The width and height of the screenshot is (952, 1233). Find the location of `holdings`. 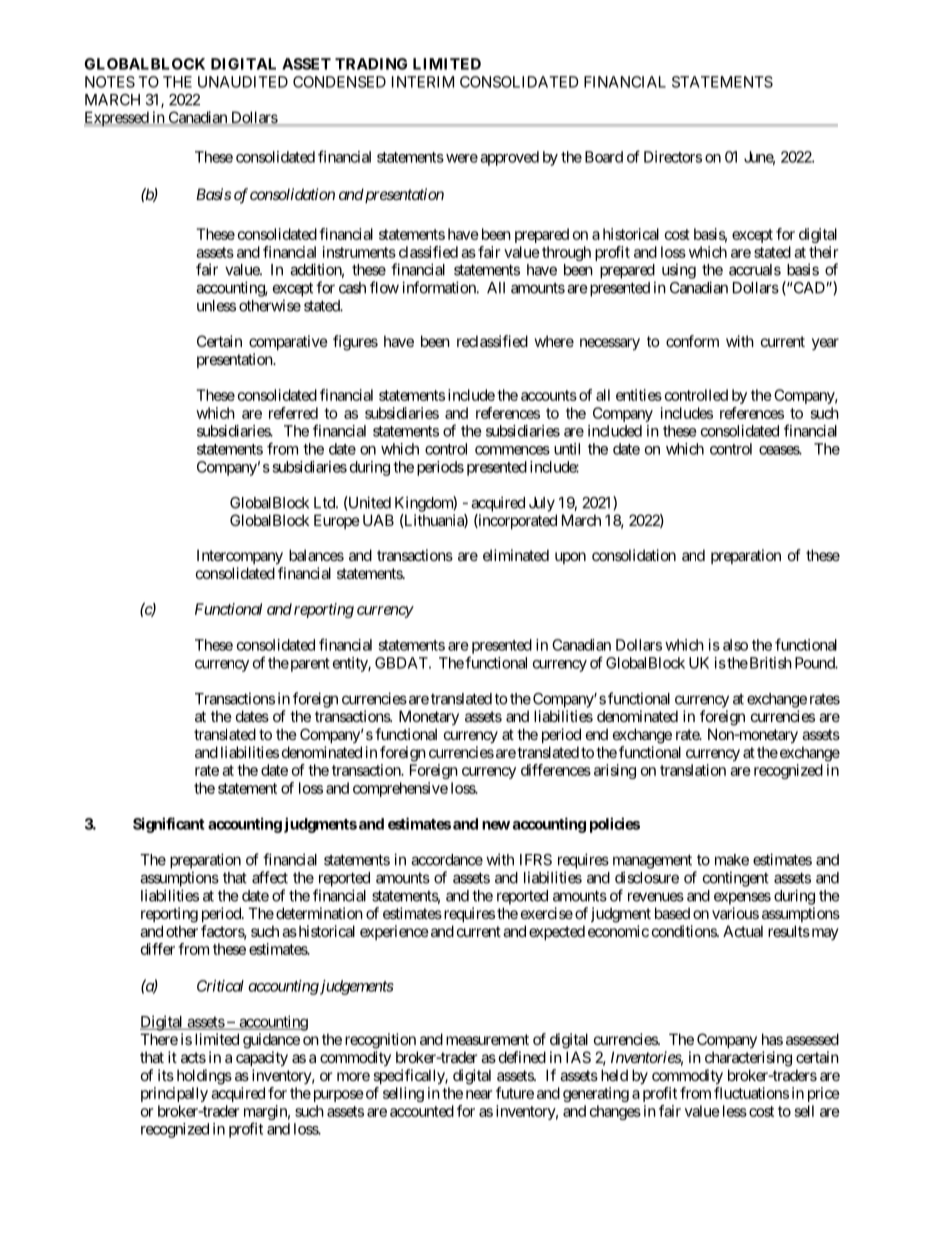

holdings is located at coordinates (204, 1077).
